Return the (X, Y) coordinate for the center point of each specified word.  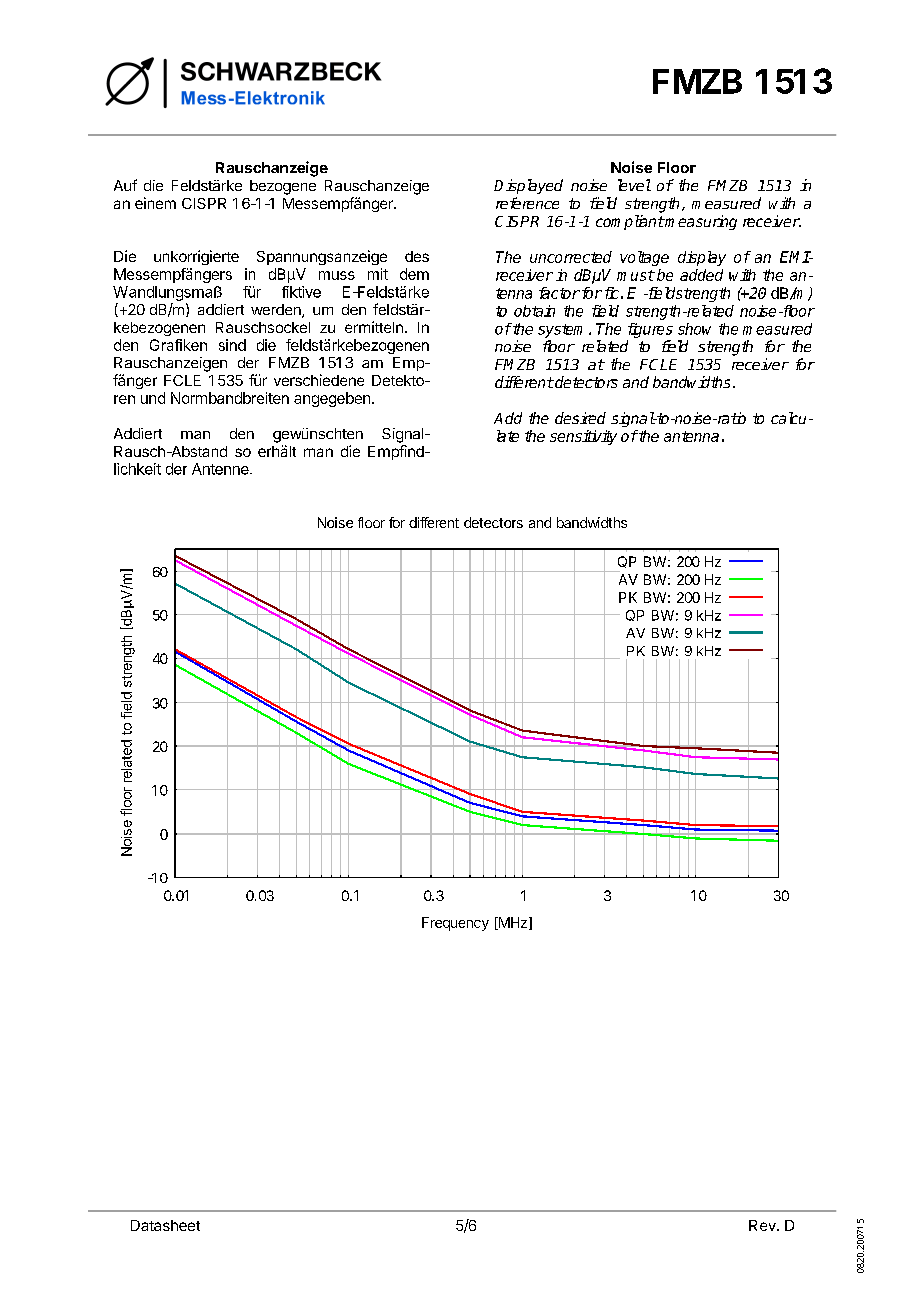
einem (155, 203)
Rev (763, 1225)
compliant (630, 222)
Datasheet (165, 1225)
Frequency (455, 924)
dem (414, 274)
